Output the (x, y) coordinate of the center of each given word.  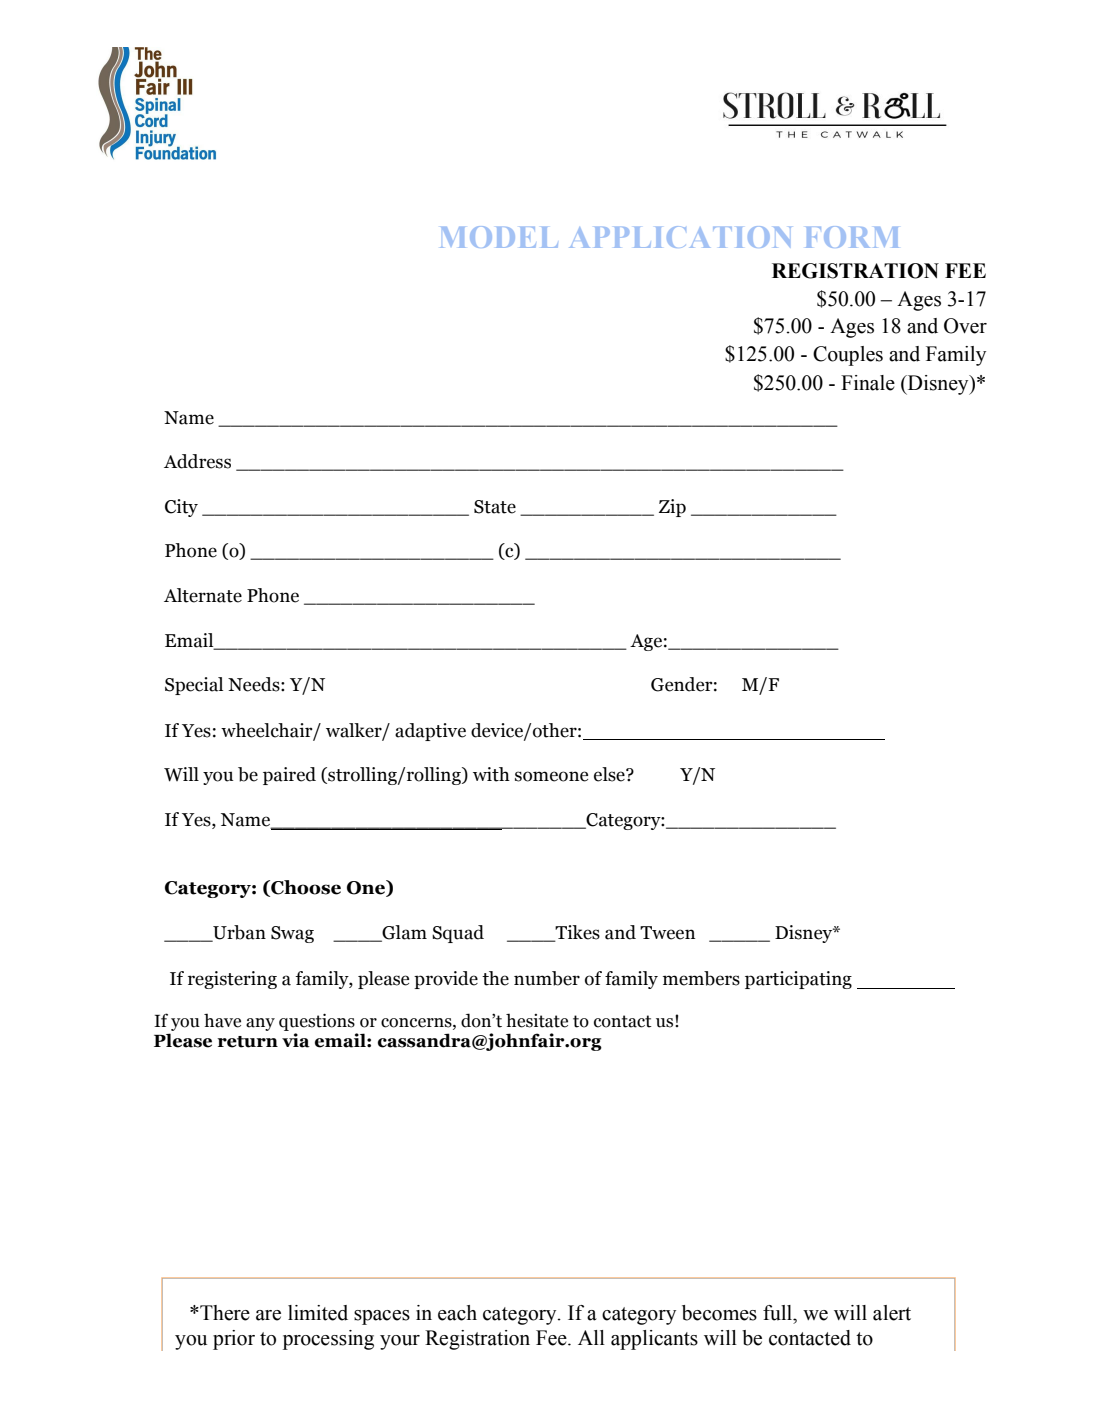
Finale (868, 383)
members (701, 978)
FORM (852, 237)
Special (194, 686)
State (495, 507)
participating (798, 980)
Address (197, 461)
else (610, 774)
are (268, 1315)
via (296, 1040)
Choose (305, 887)
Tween (667, 933)
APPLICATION (680, 237)
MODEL (499, 237)
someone (551, 776)
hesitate (537, 1020)
